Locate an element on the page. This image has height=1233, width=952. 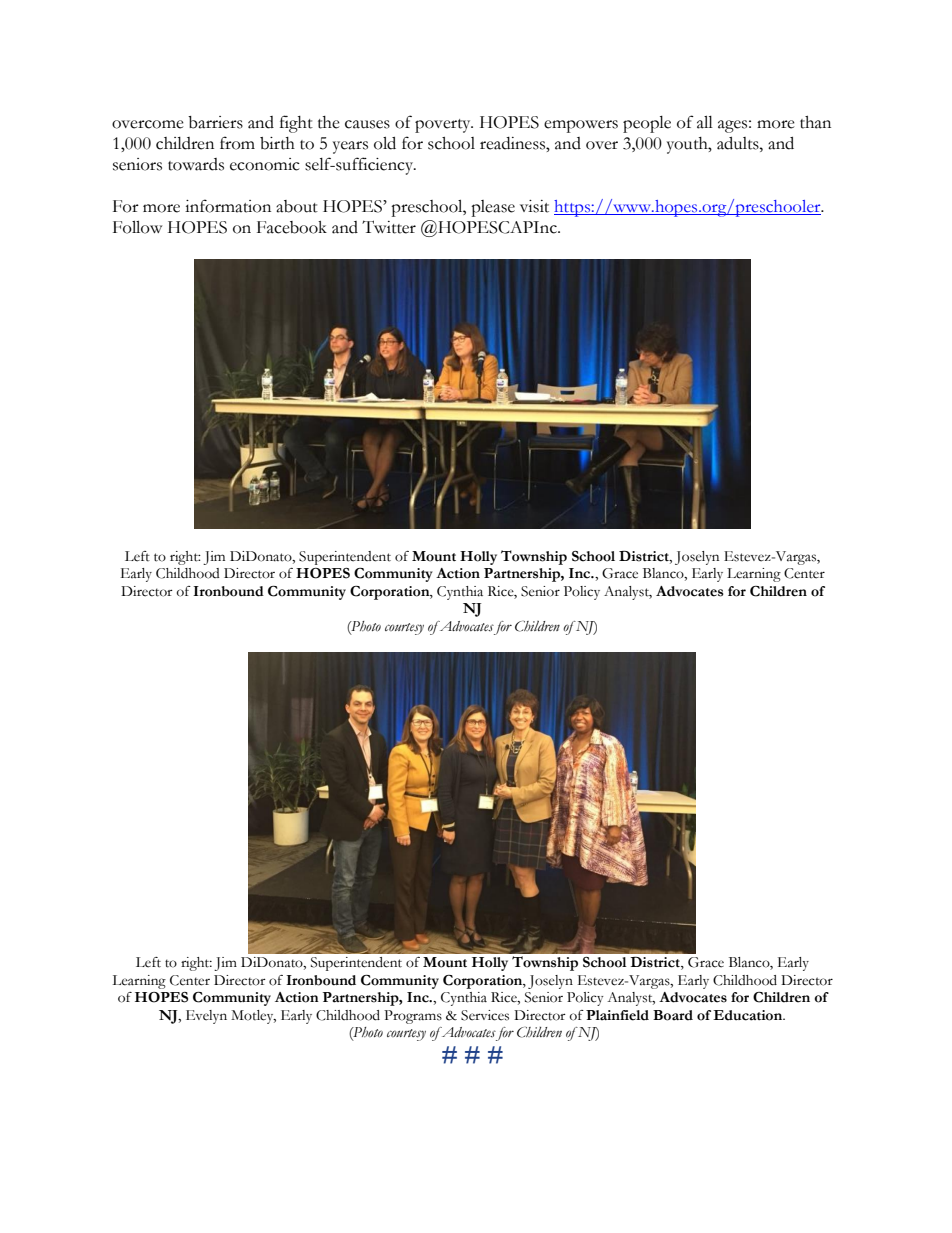
Facebook is located at coordinates (292, 227).
